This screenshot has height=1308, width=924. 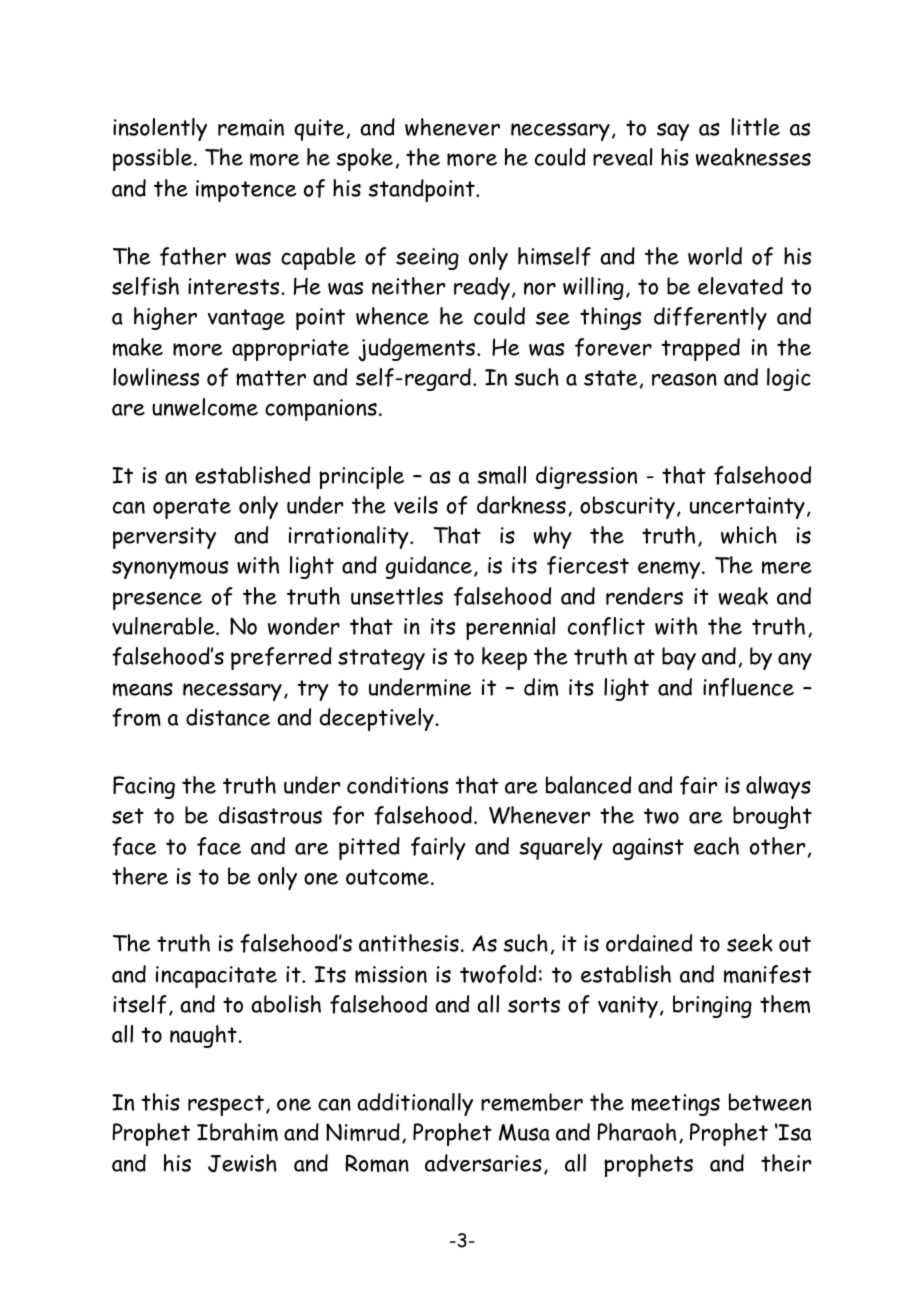 What do you see at coordinates (716, 846) in the screenshot?
I see `each` at bounding box center [716, 846].
